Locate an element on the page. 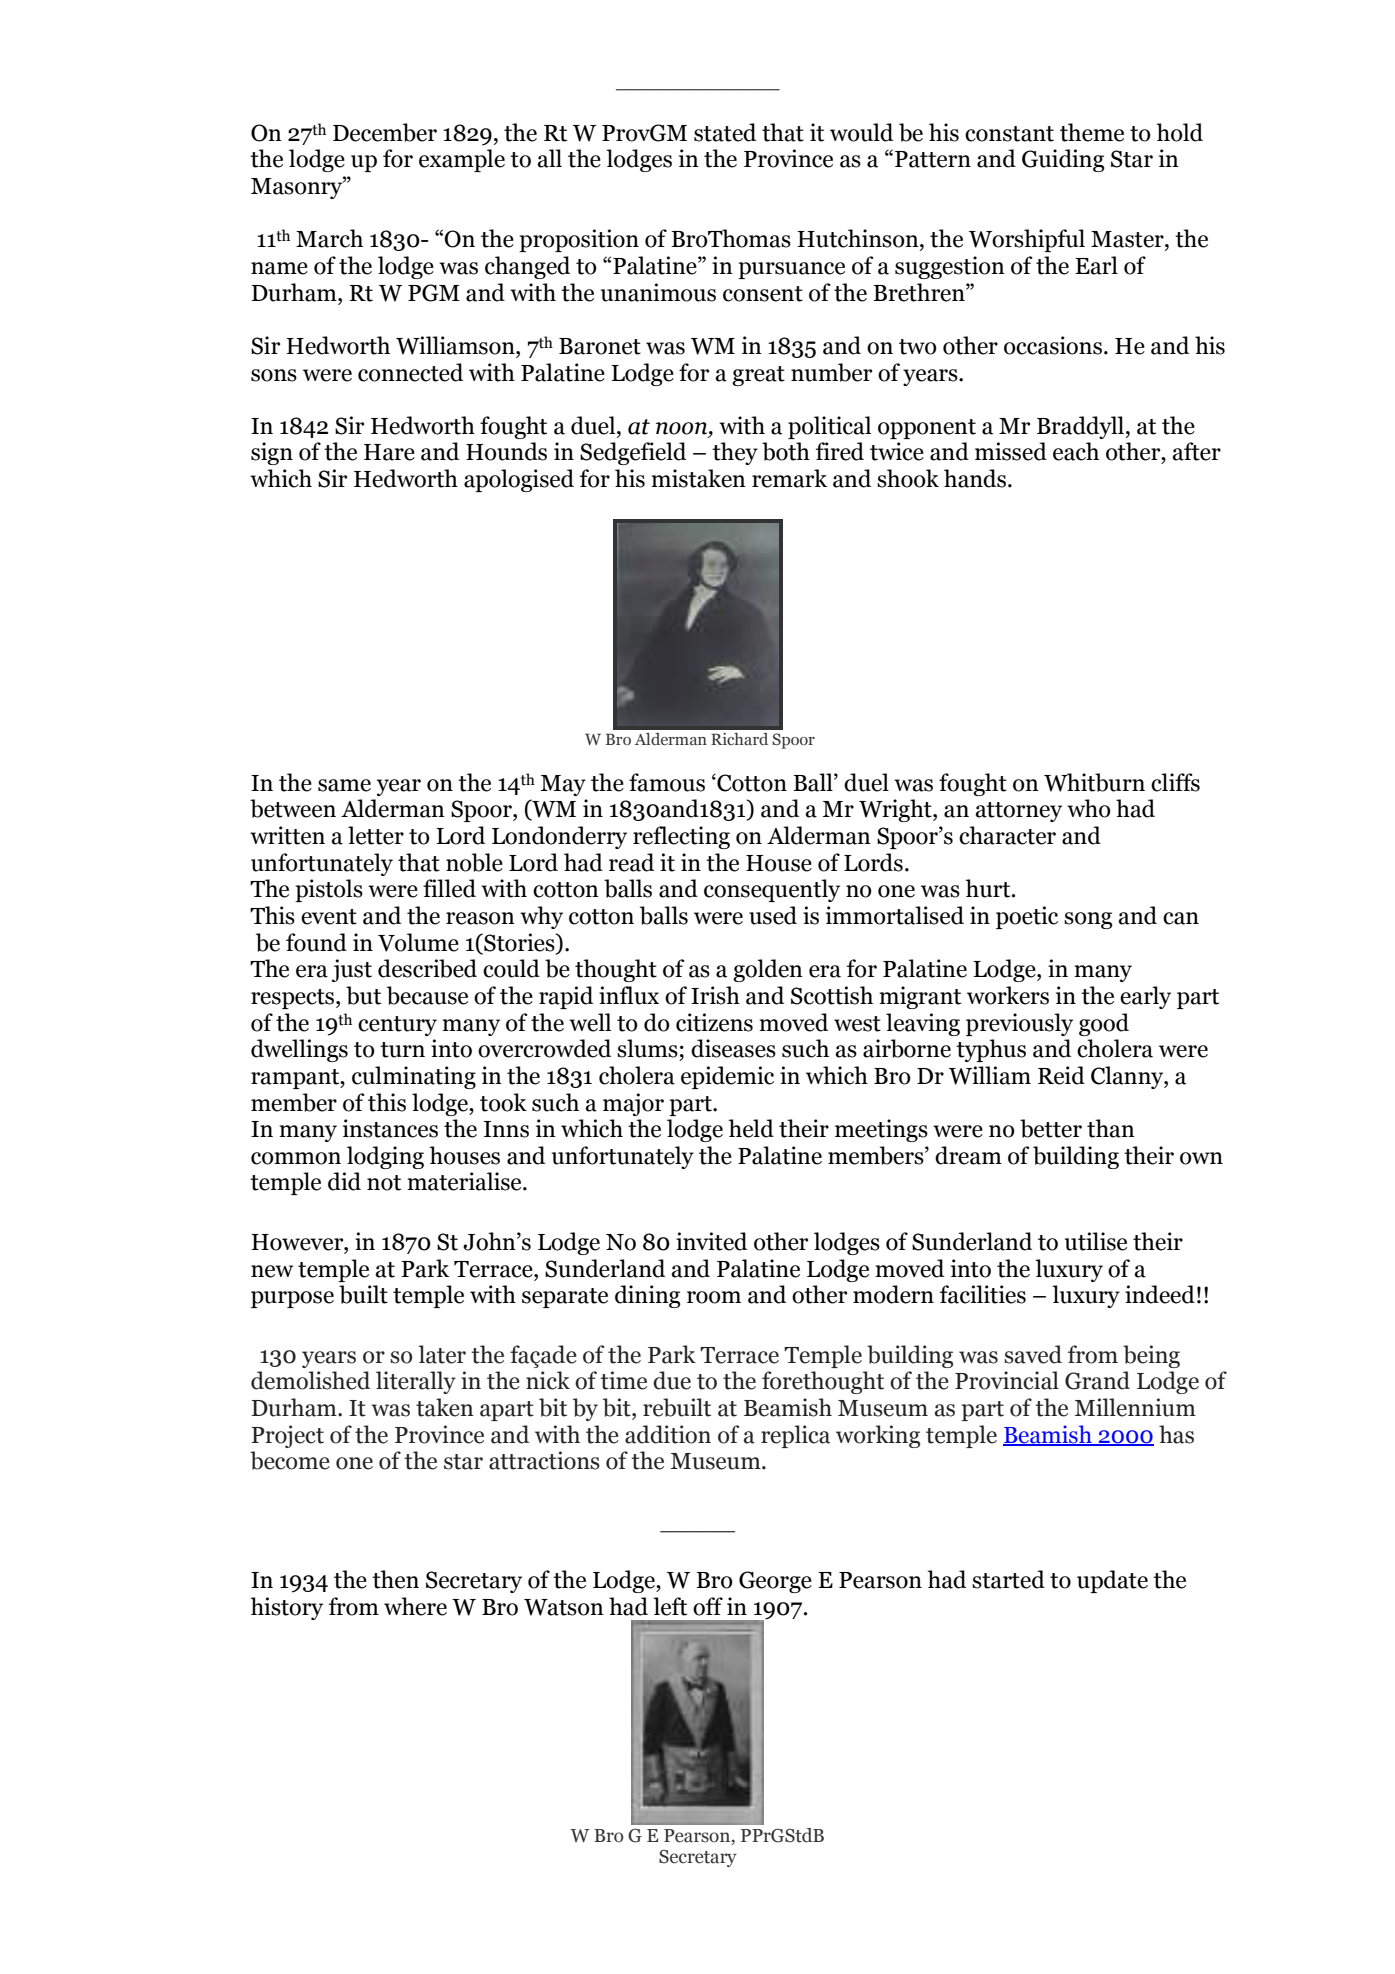  then is located at coordinates (395, 1579).
